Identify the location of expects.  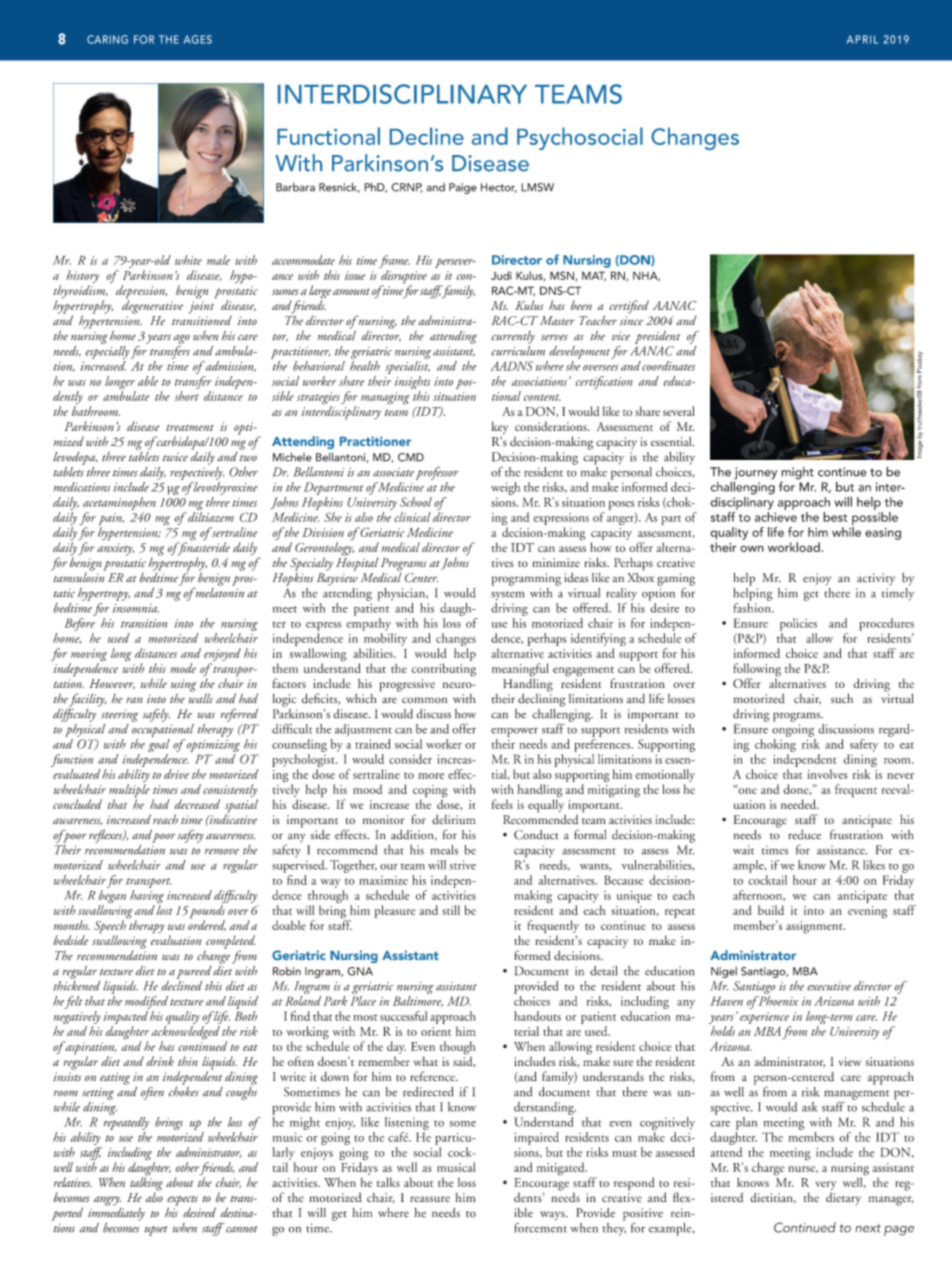
(182, 1201).
